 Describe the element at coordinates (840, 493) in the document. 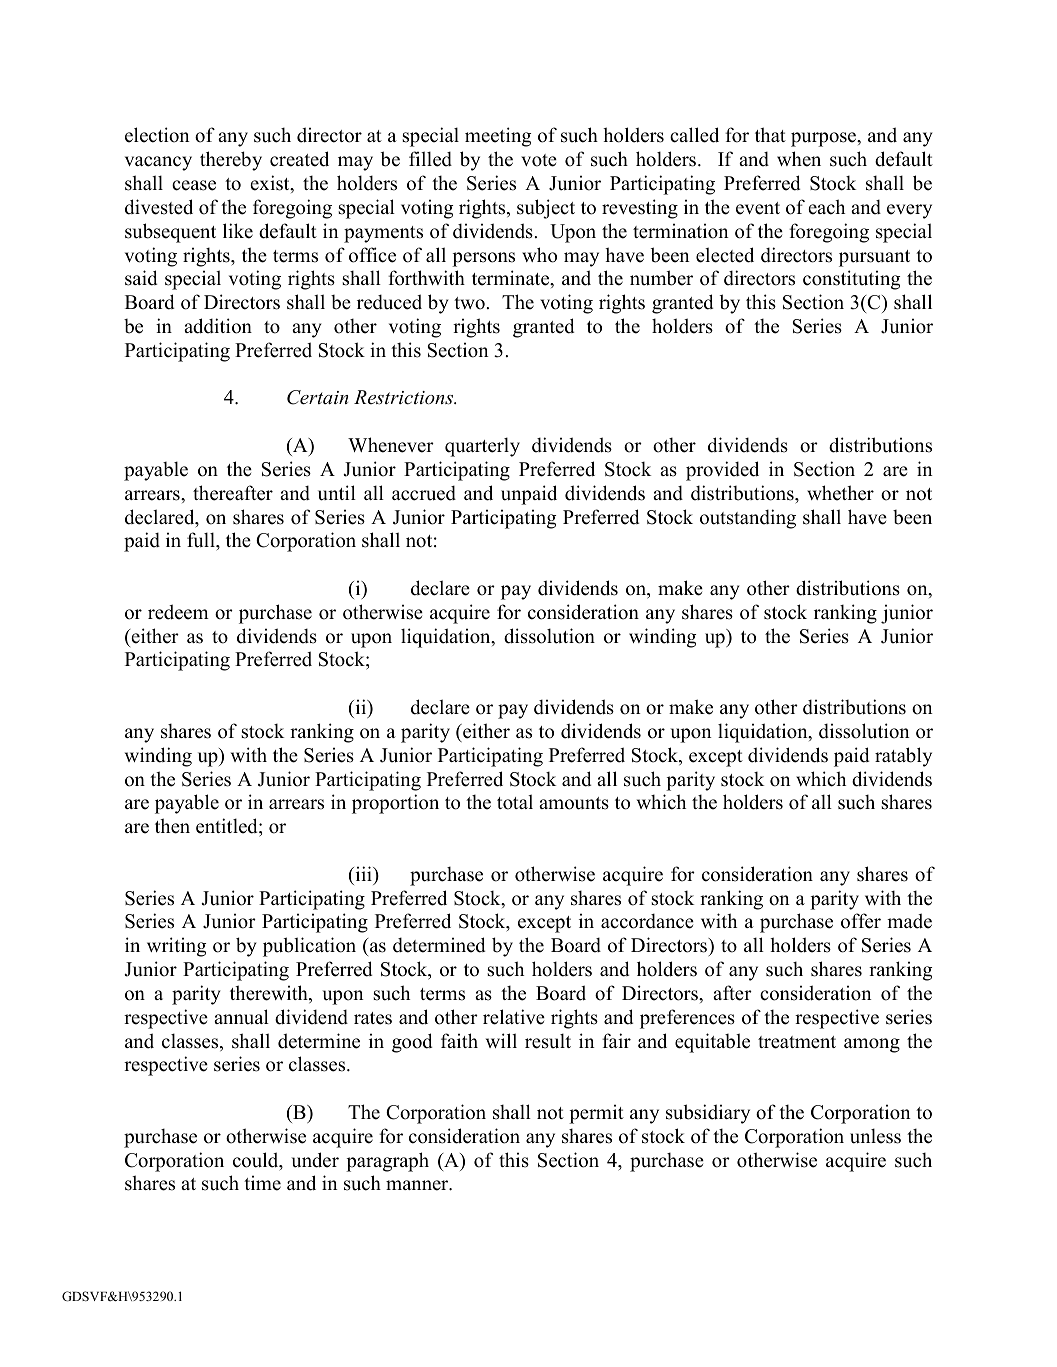

I see `whether` at that location.
